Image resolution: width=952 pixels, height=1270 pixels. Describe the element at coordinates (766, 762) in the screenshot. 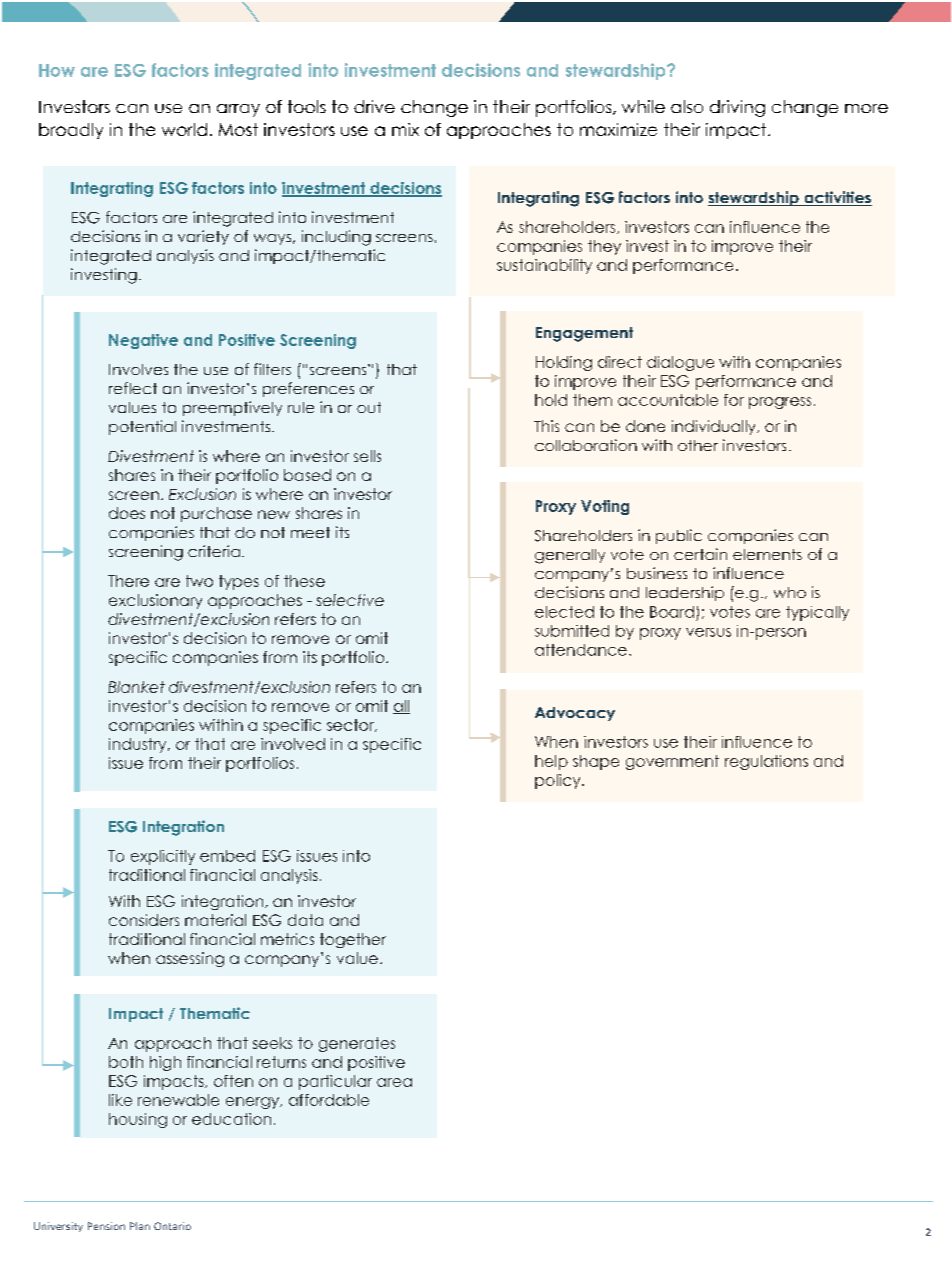

I see `regulations` at that location.
